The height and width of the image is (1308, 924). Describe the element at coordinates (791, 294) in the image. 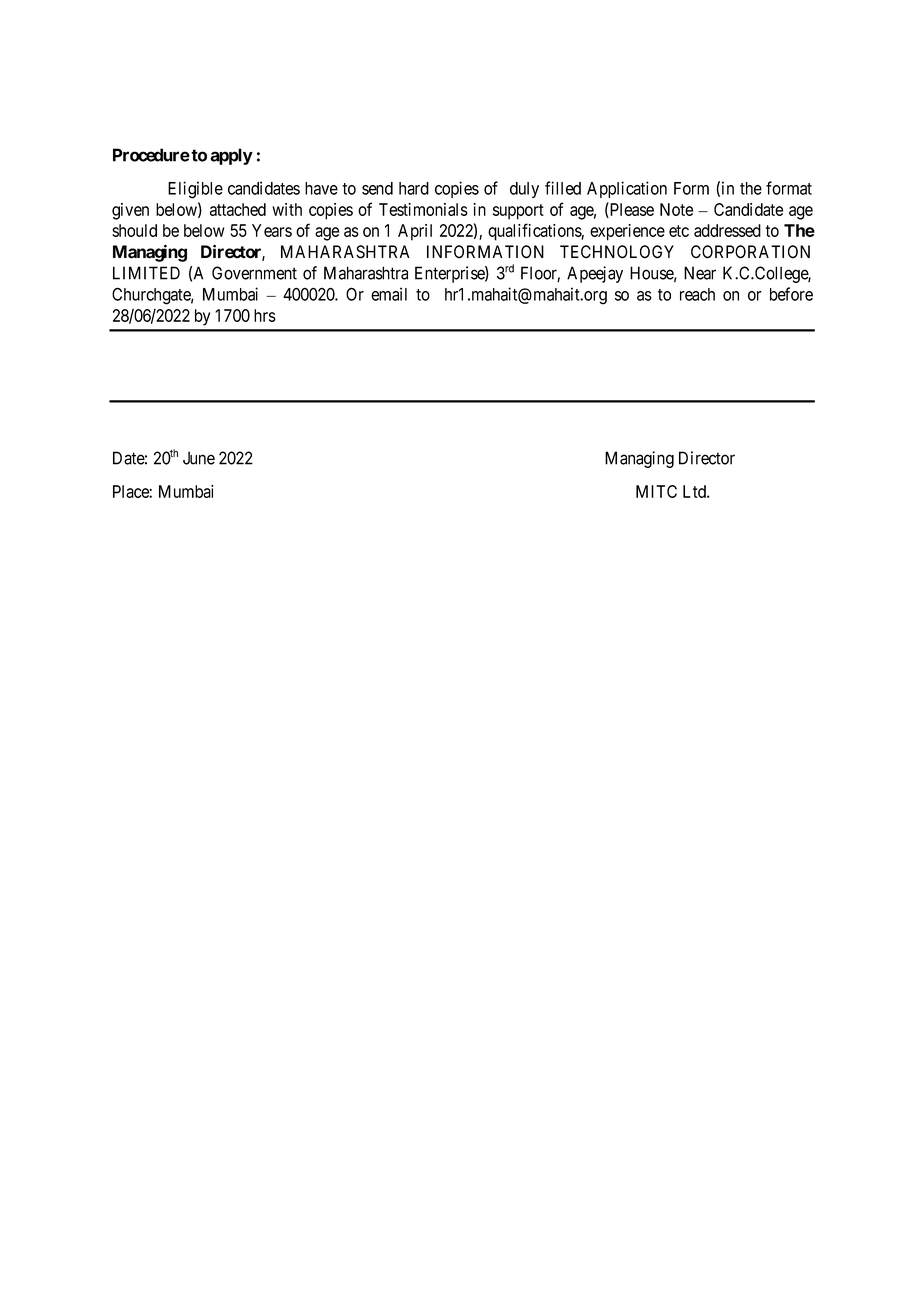

I see `before` at that location.
